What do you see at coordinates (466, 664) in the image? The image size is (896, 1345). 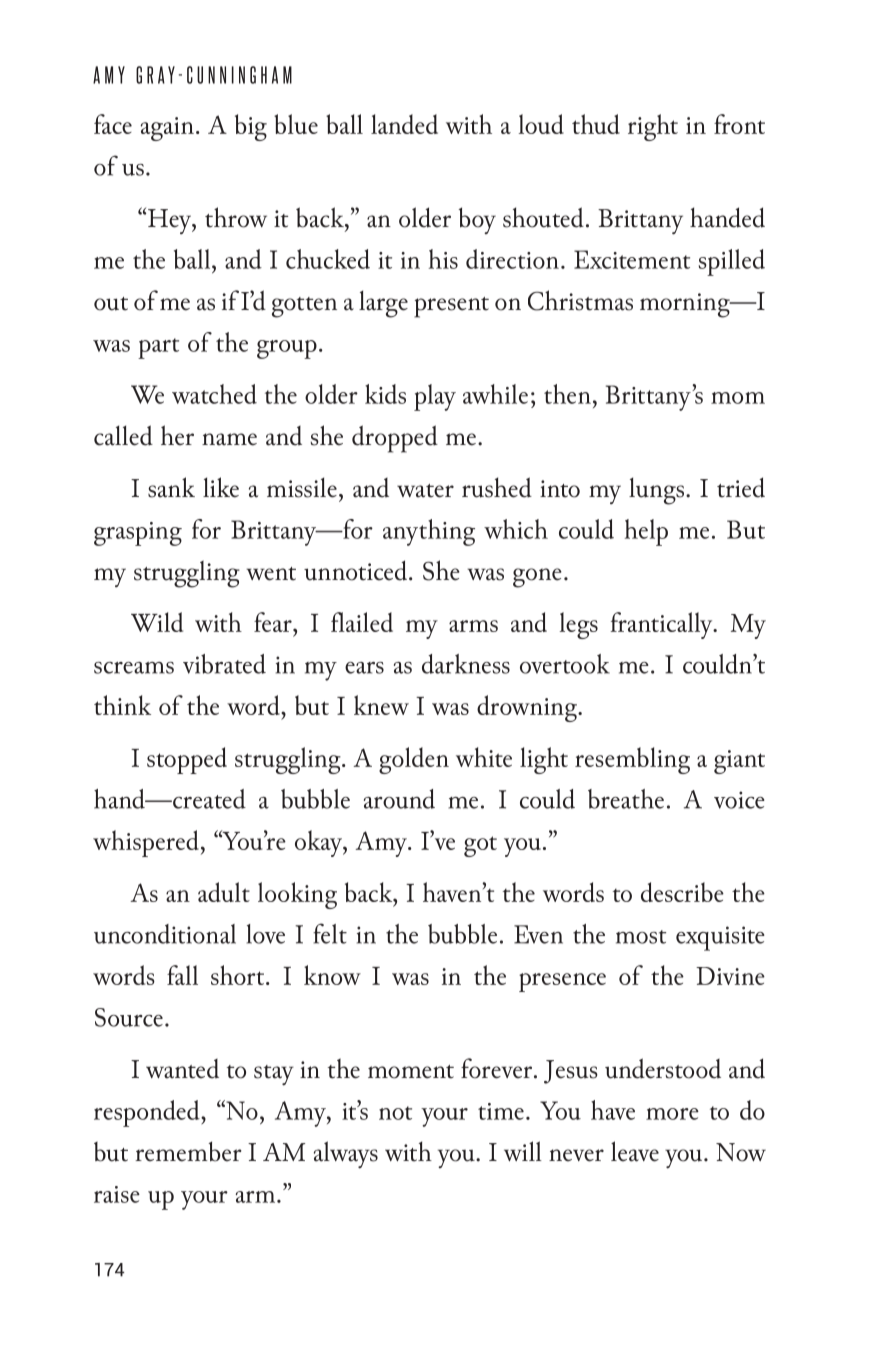 I see `darkness` at bounding box center [466, 664].
